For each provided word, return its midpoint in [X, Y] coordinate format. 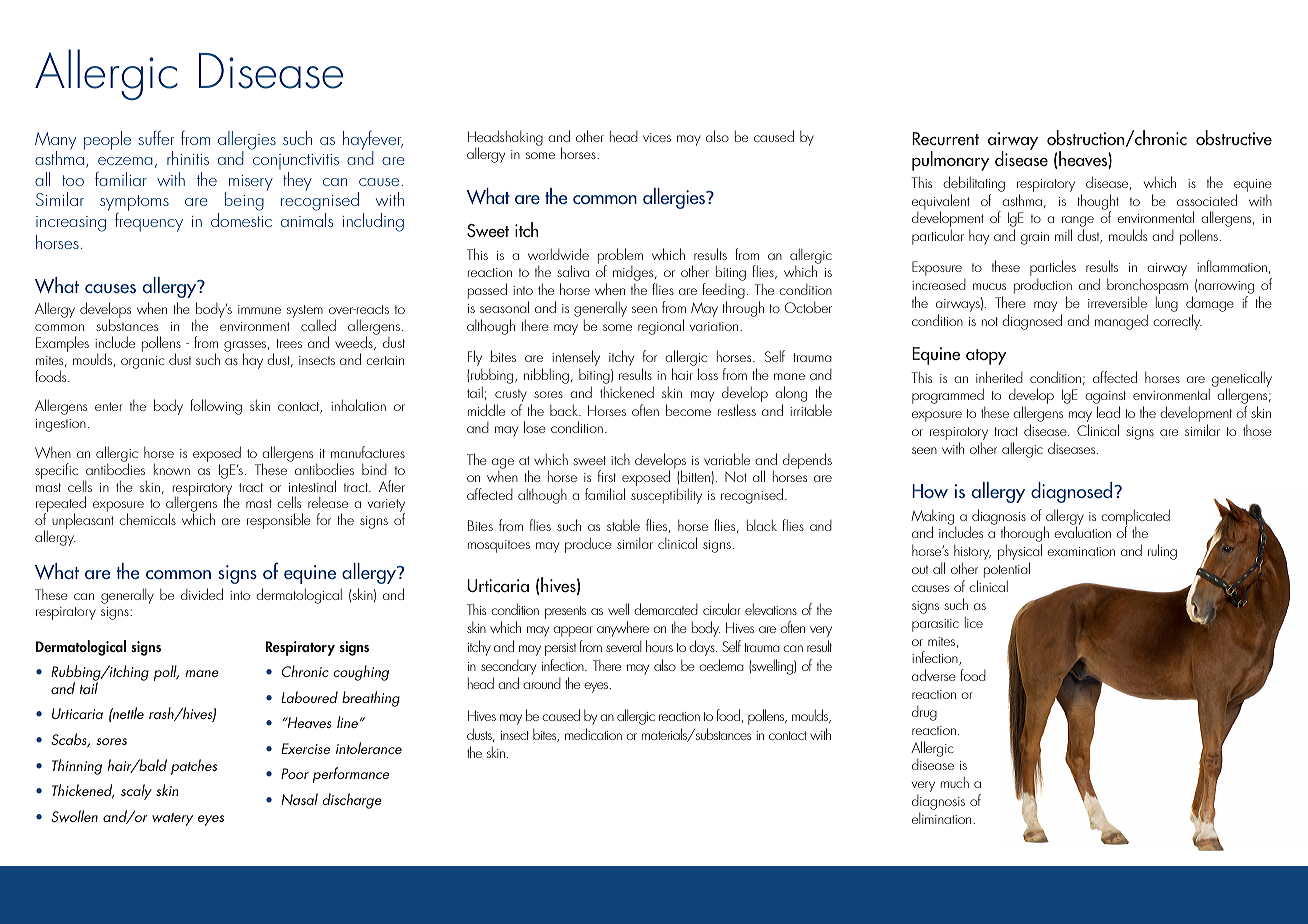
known [172, 469]
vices [657, 137]
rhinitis [188, 158]
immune [259, 309]
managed [1121, 322]
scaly [136, 792]
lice [974, 622]
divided [202, 594]
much [955, 782]
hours [659, 646]
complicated [1135, 518]
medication [593, 734]
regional [661, 327]
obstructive [1234, 138]
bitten [695, 476]
